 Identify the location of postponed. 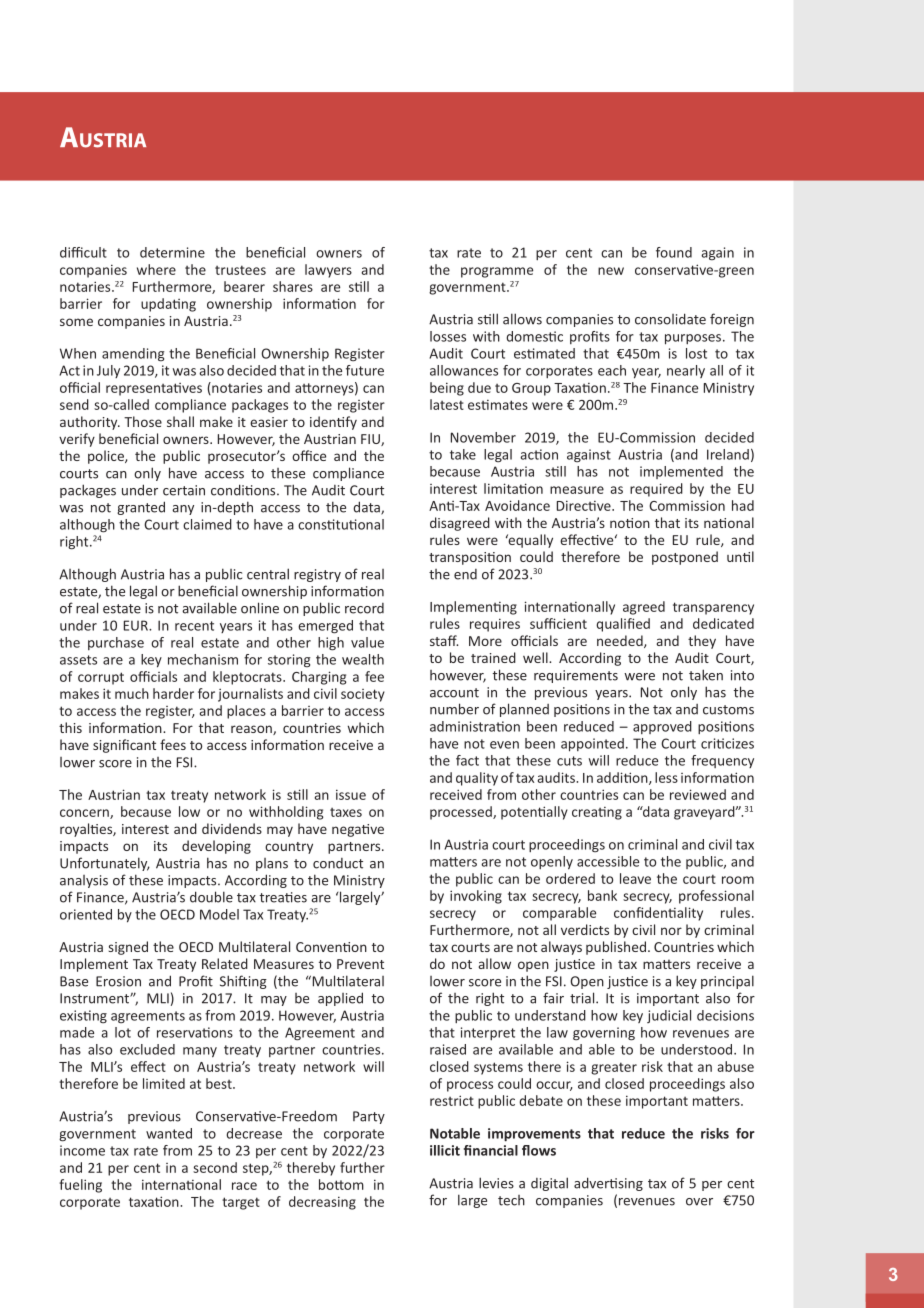
(685, 558).
